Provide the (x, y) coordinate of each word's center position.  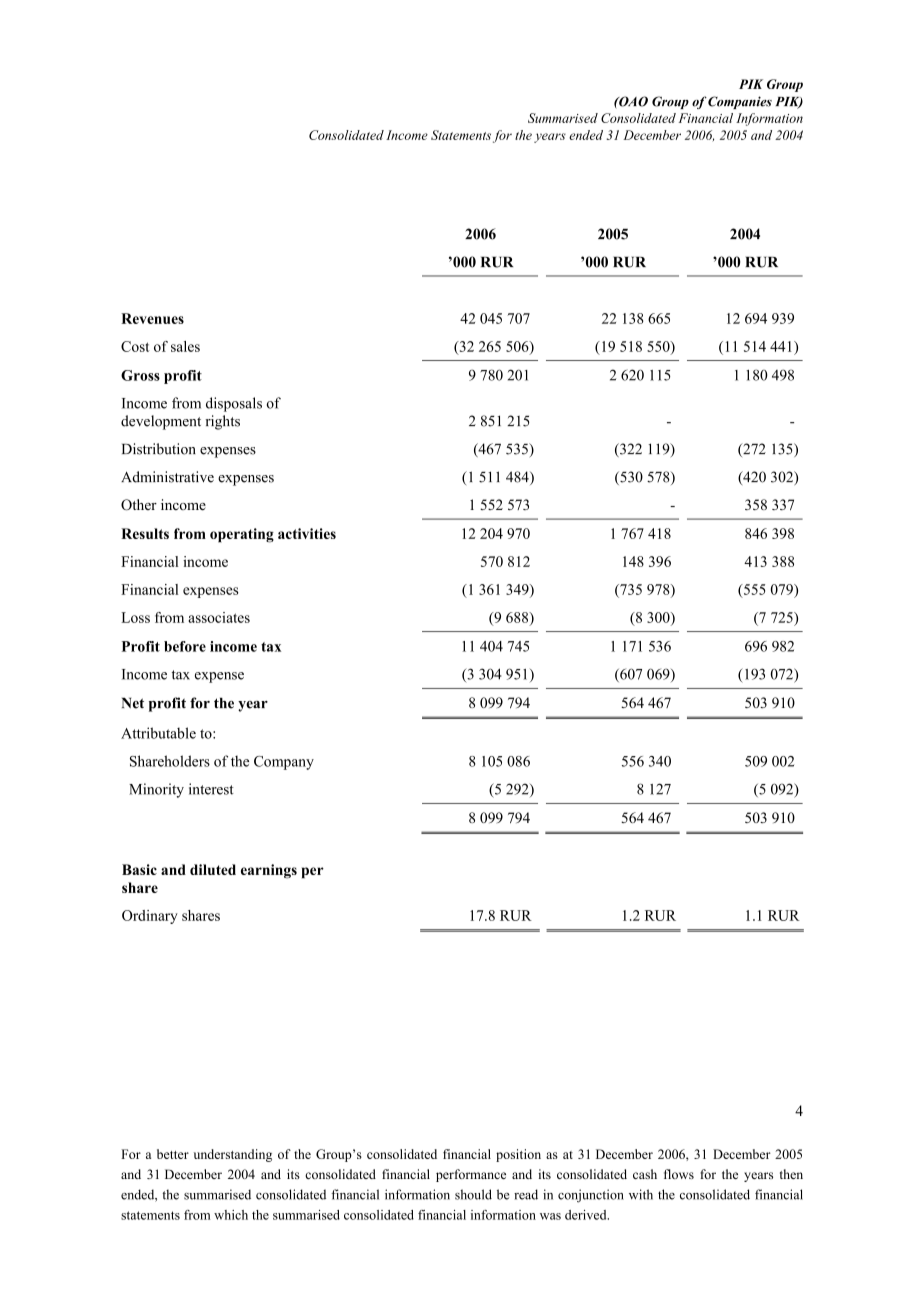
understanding (233, 1155)
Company (284, 763)
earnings (269, 871)
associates (219, 617)
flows (679, 1174)
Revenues (152, 318)
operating (242, 535)
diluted (213, 869)
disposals (234, 404)
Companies (740, 102)
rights (222, 422)
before (185, 646)
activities (307, 533)
